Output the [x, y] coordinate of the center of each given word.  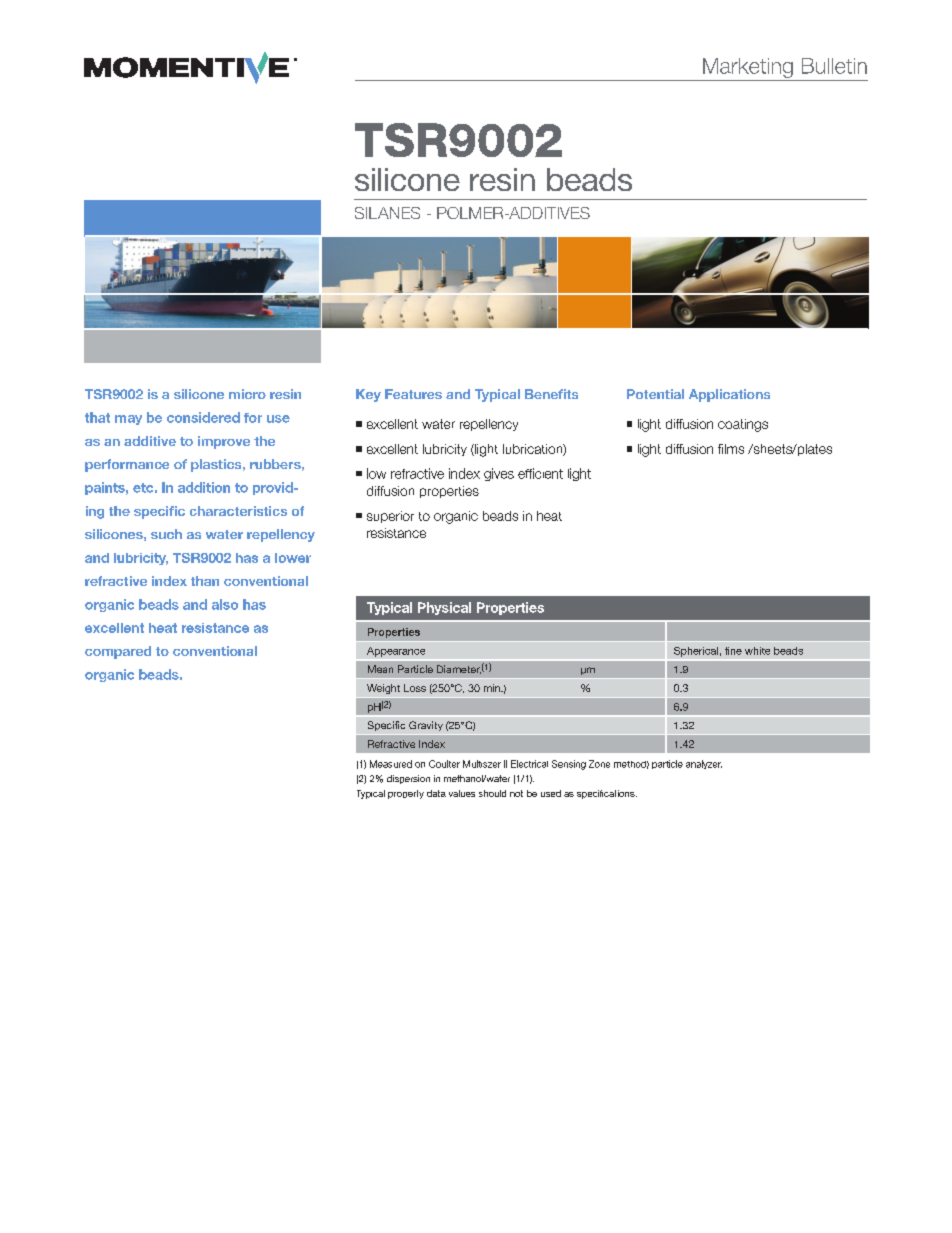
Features [413, 394]
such [166, 534]
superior [390, 517]
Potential [655, 394]
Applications [729, 395]
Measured [391, 764]
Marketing [748, 68]
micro [247, 394]
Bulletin [834, 66]
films [731, 449]
